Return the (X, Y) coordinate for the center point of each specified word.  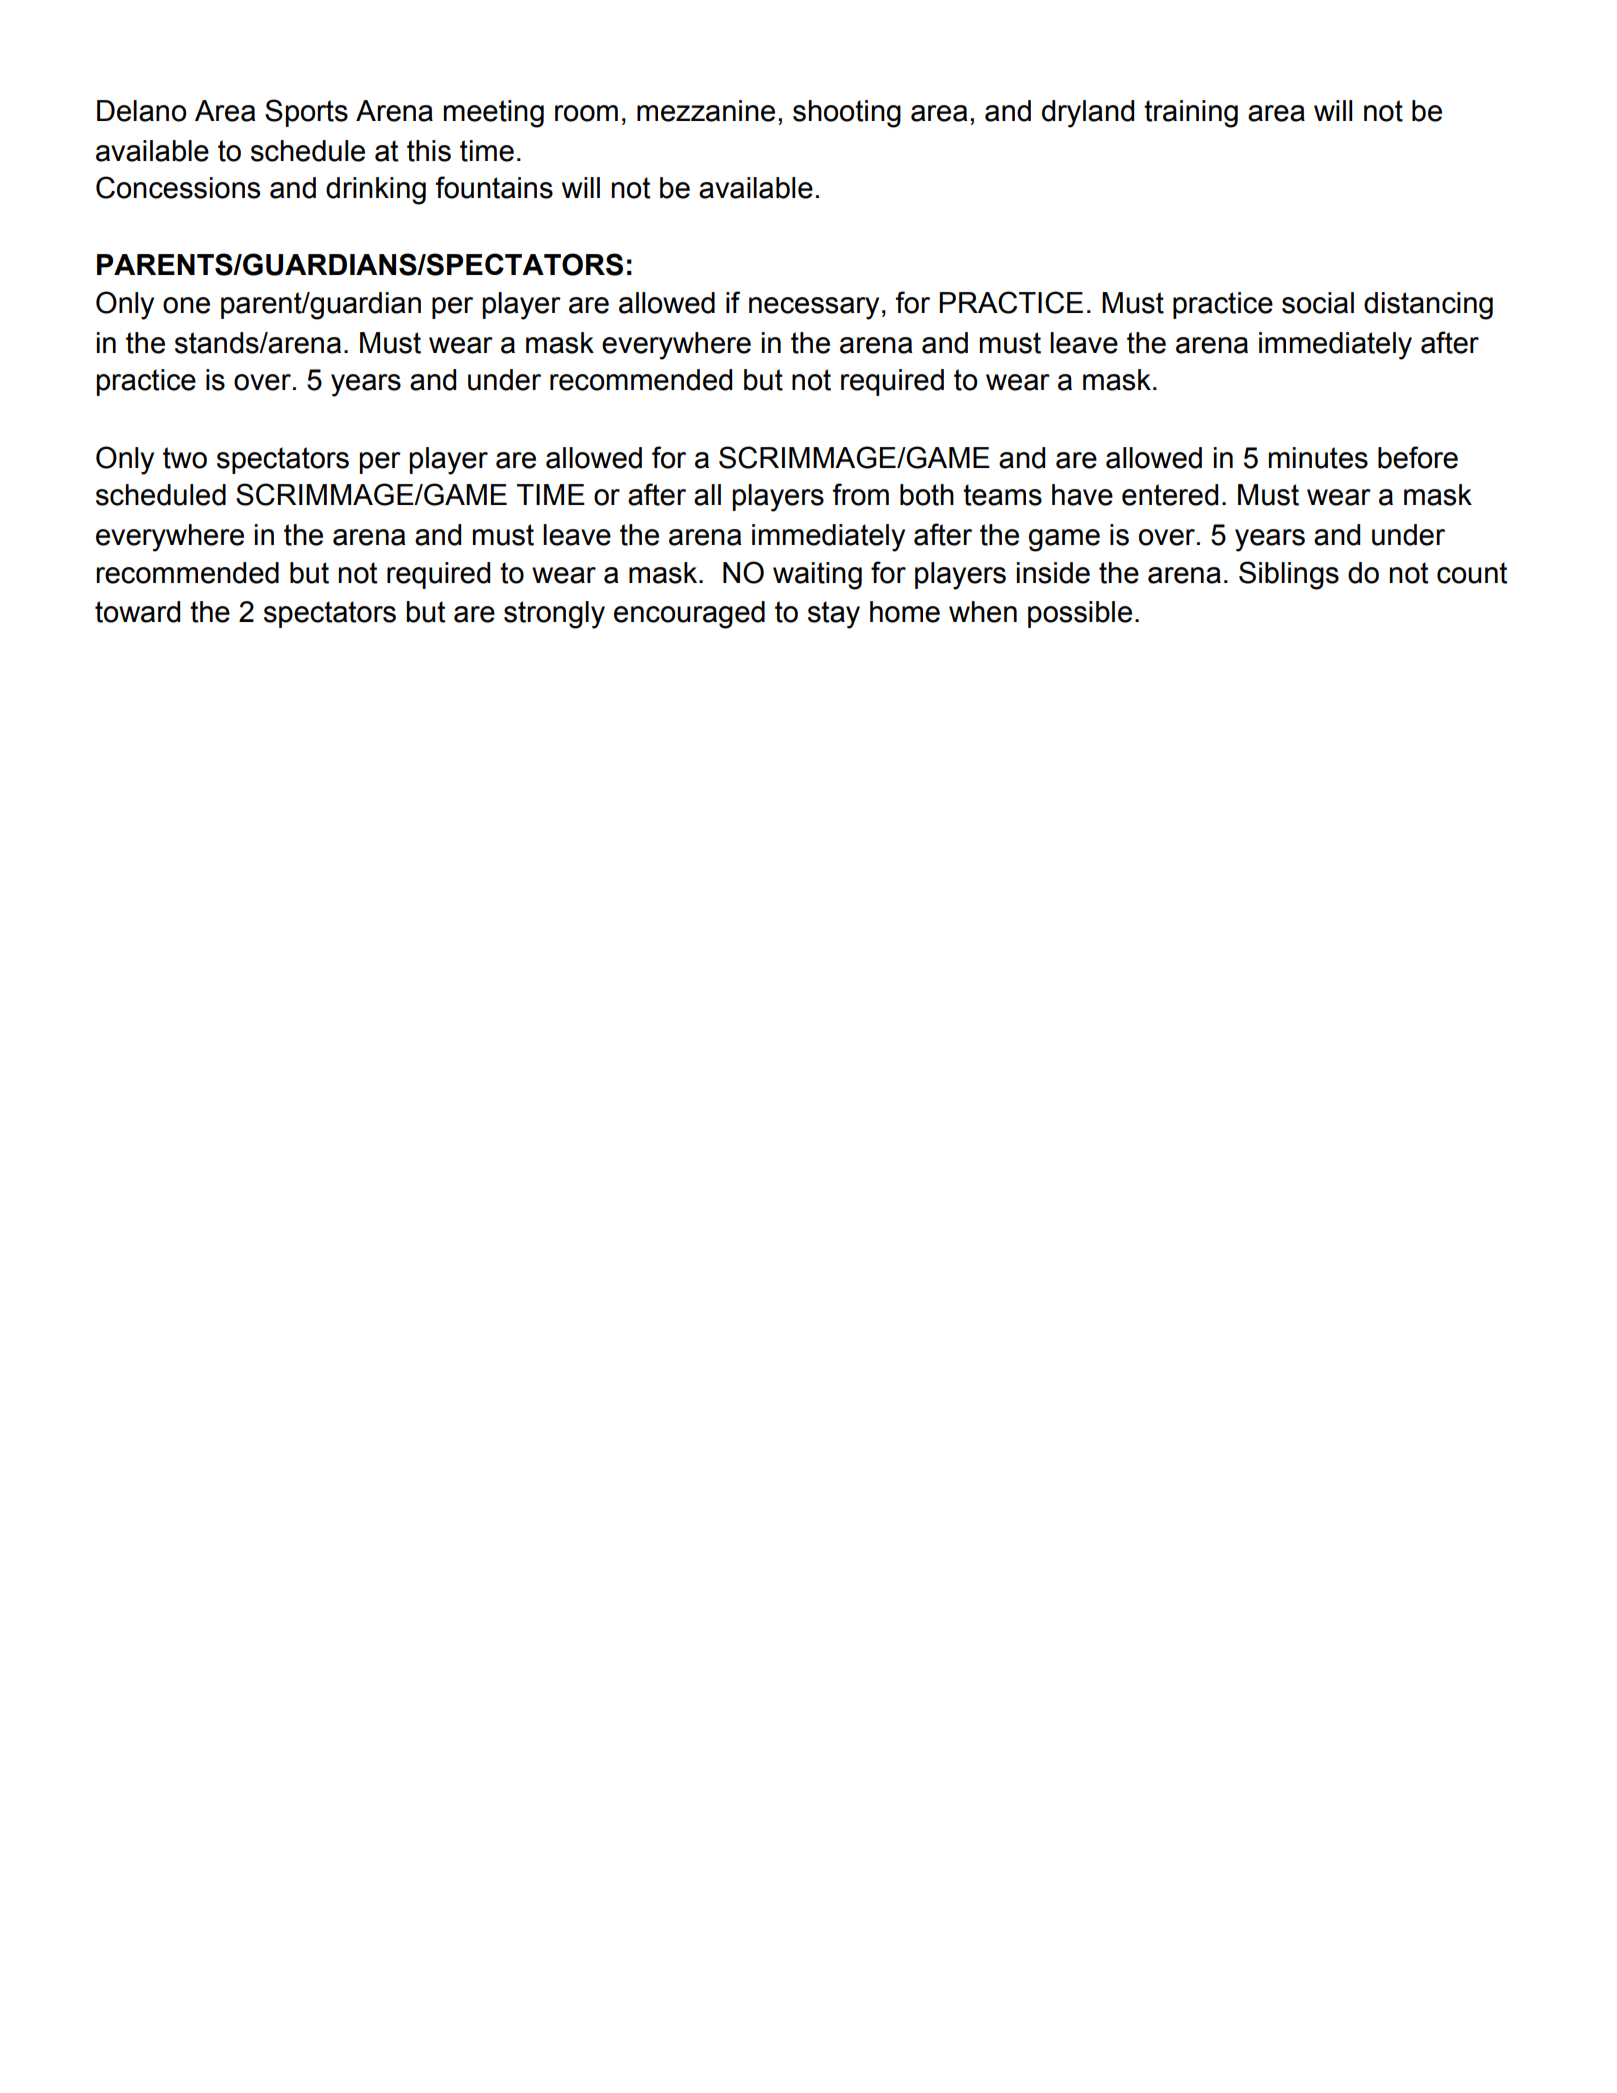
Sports (306, 113)
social (1318, 303)
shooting (847, 114)
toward (137, 612)
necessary (814, 308)
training (1191, 114)
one (186, 305)
